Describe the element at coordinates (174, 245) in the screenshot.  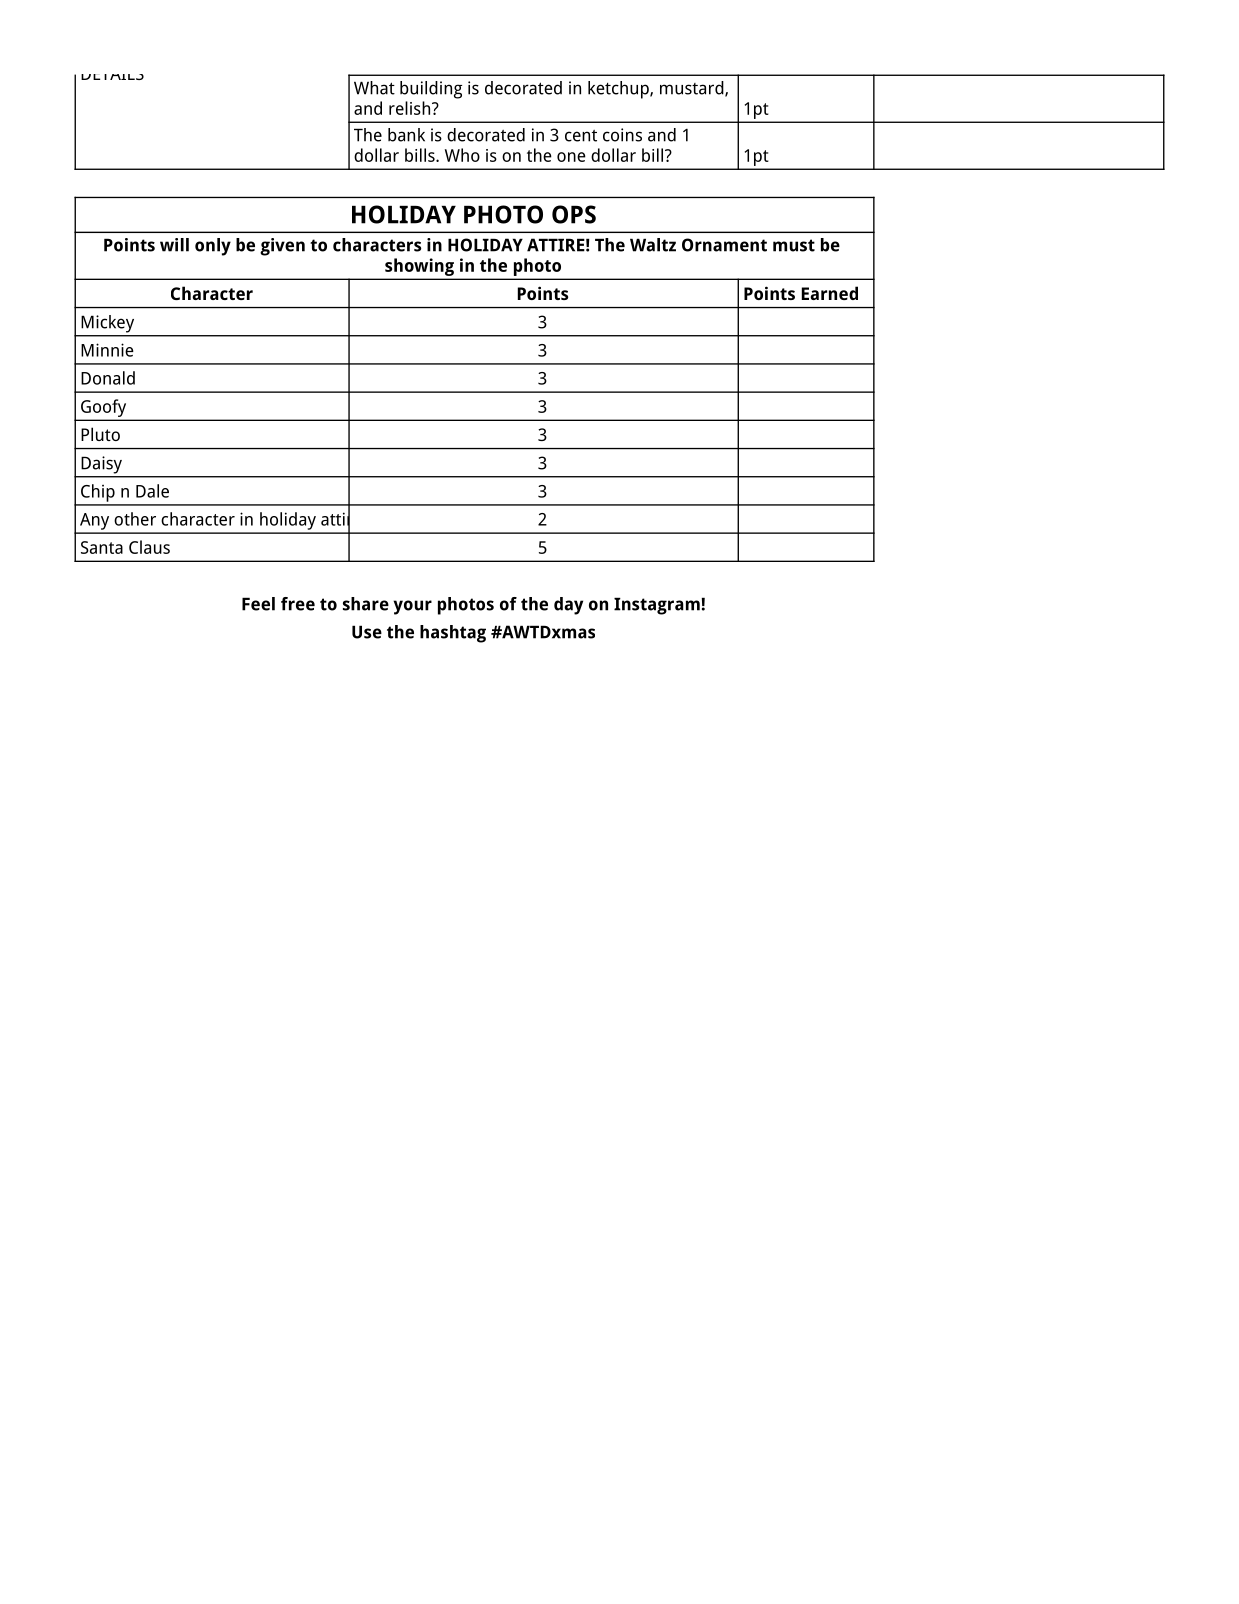
I see `will` at that location.
